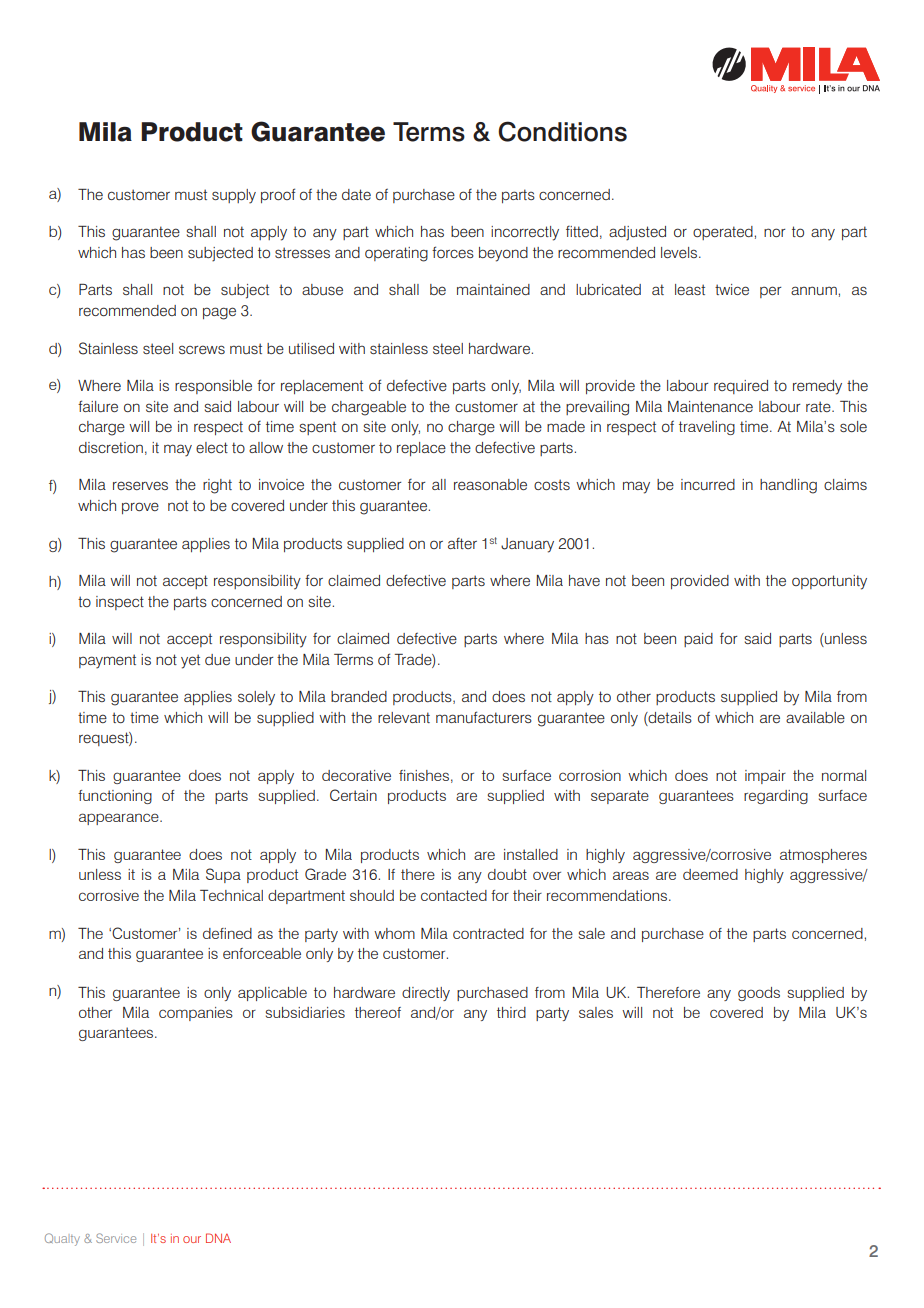 This screenshot has width=924, height=1308. I want to click on supply, so click(234, 196).
